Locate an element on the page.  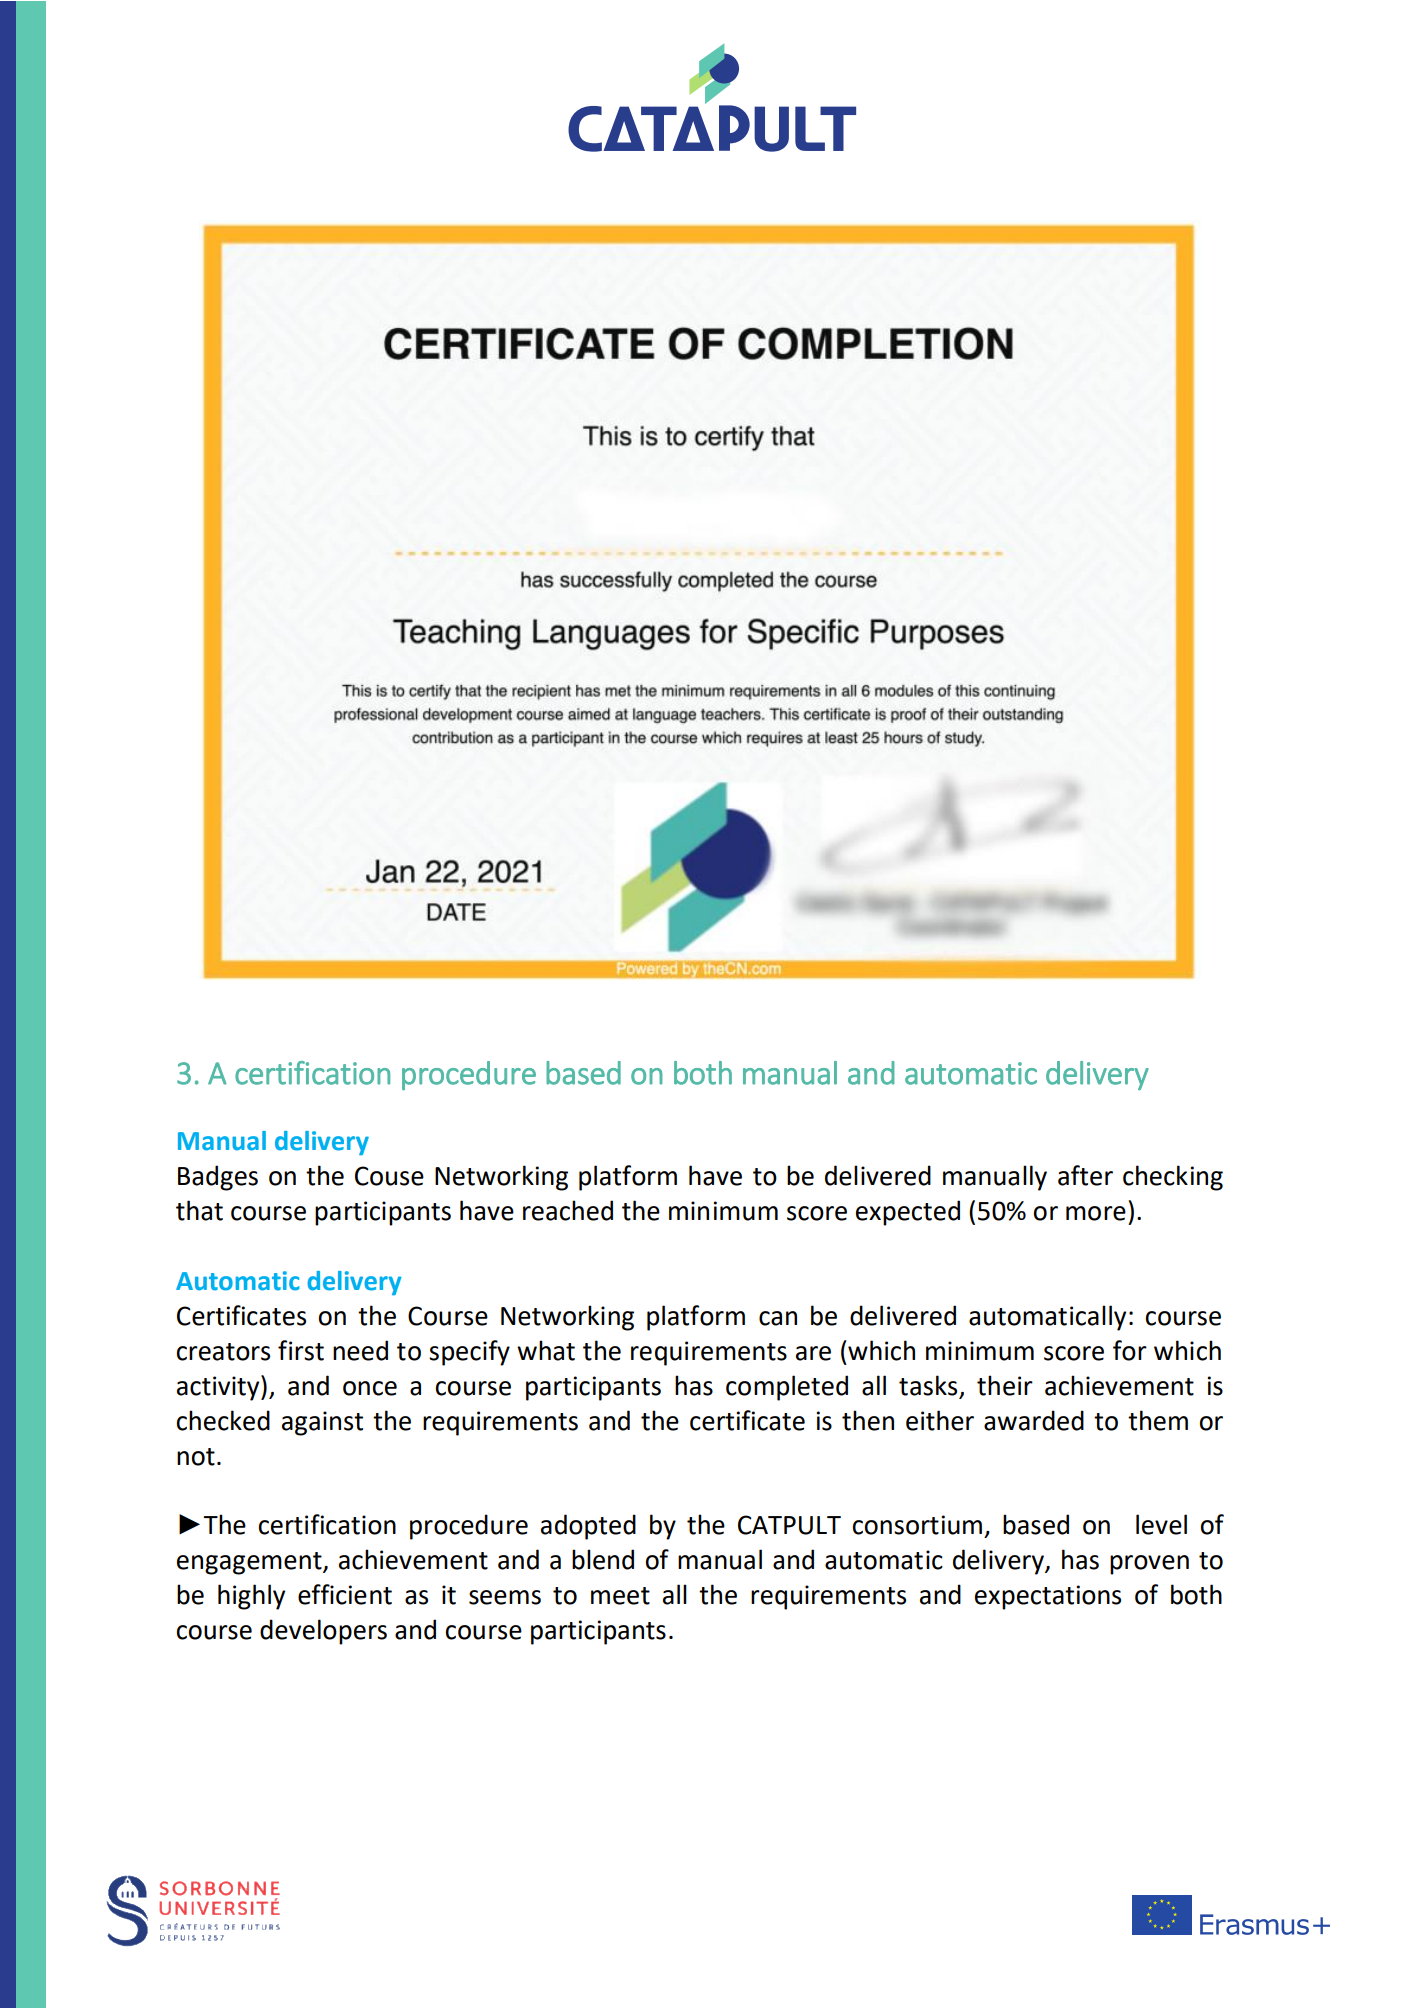
Couse is located at coordinates (389, 1176).
